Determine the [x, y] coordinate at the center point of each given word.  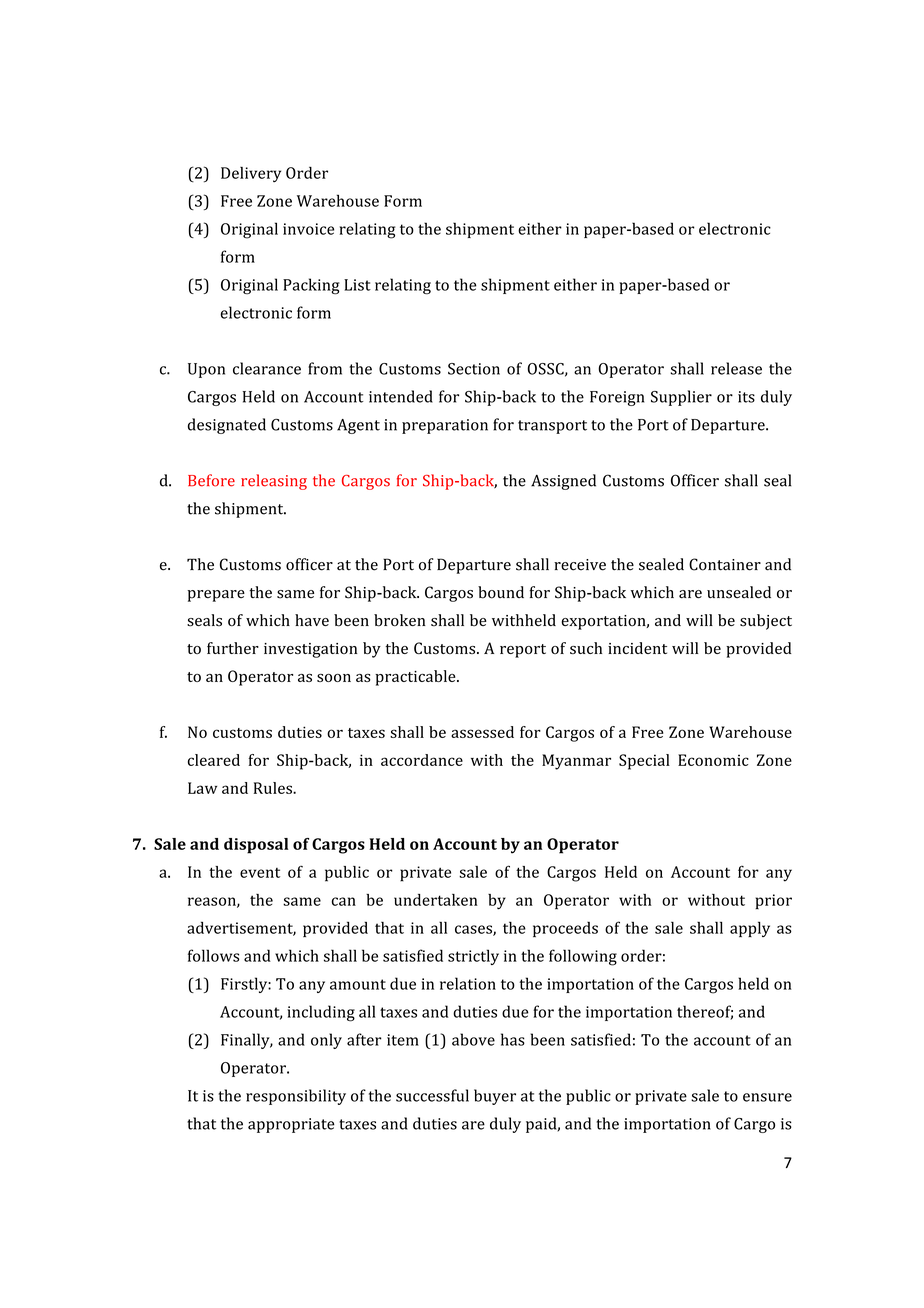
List [357, 285]
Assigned [563, 482]
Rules [274, 788]
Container [725, 564]
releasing [274, 482]
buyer [495, 1097]
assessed [482, 732]
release [736, 368]
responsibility [296, 1097]
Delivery [251, 174]
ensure [767, 1097]
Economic [713, 760]
